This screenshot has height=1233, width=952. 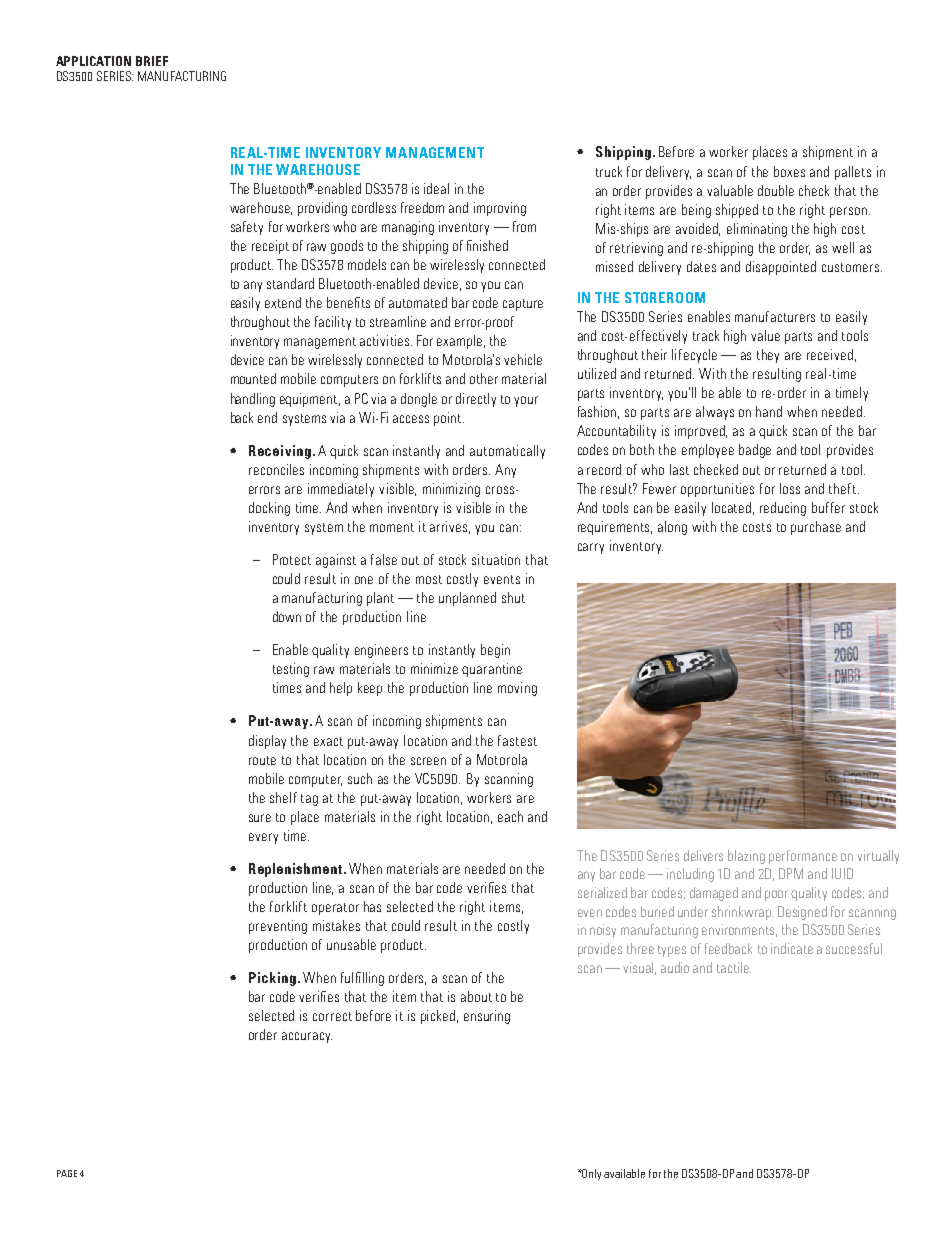 What do you see at coordinates (287, 616) in the screenshot?
I see `down` at bounding box center [287, 616].
